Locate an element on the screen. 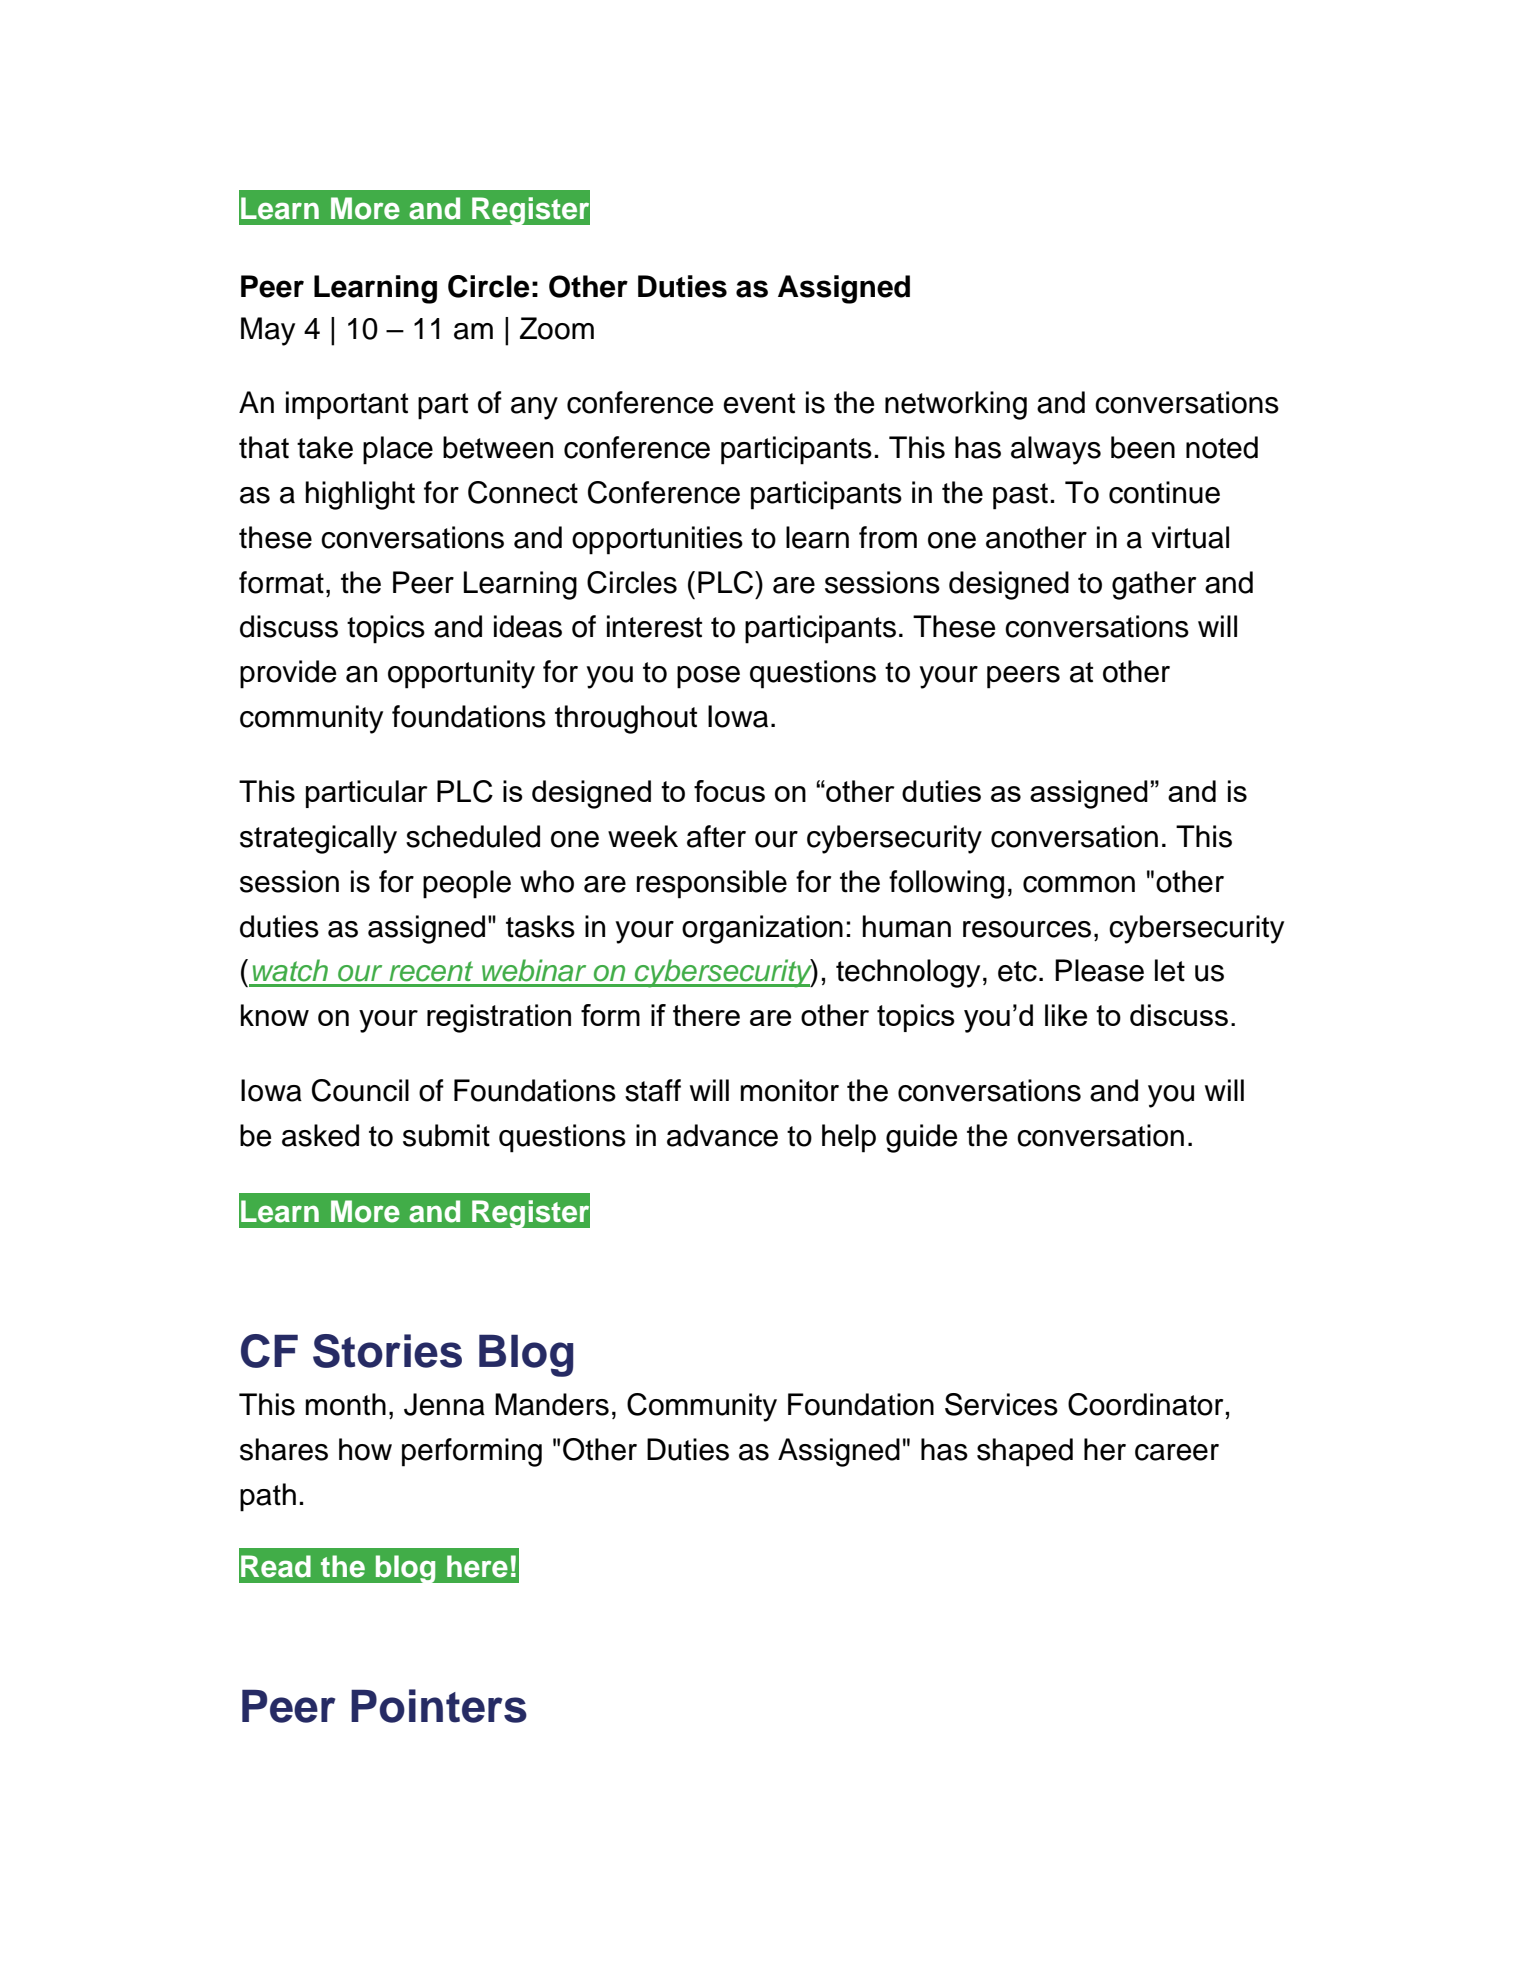 The width and height of the screenshot is (1525, 1974). Services is located at coordinates (1001, 1404).
